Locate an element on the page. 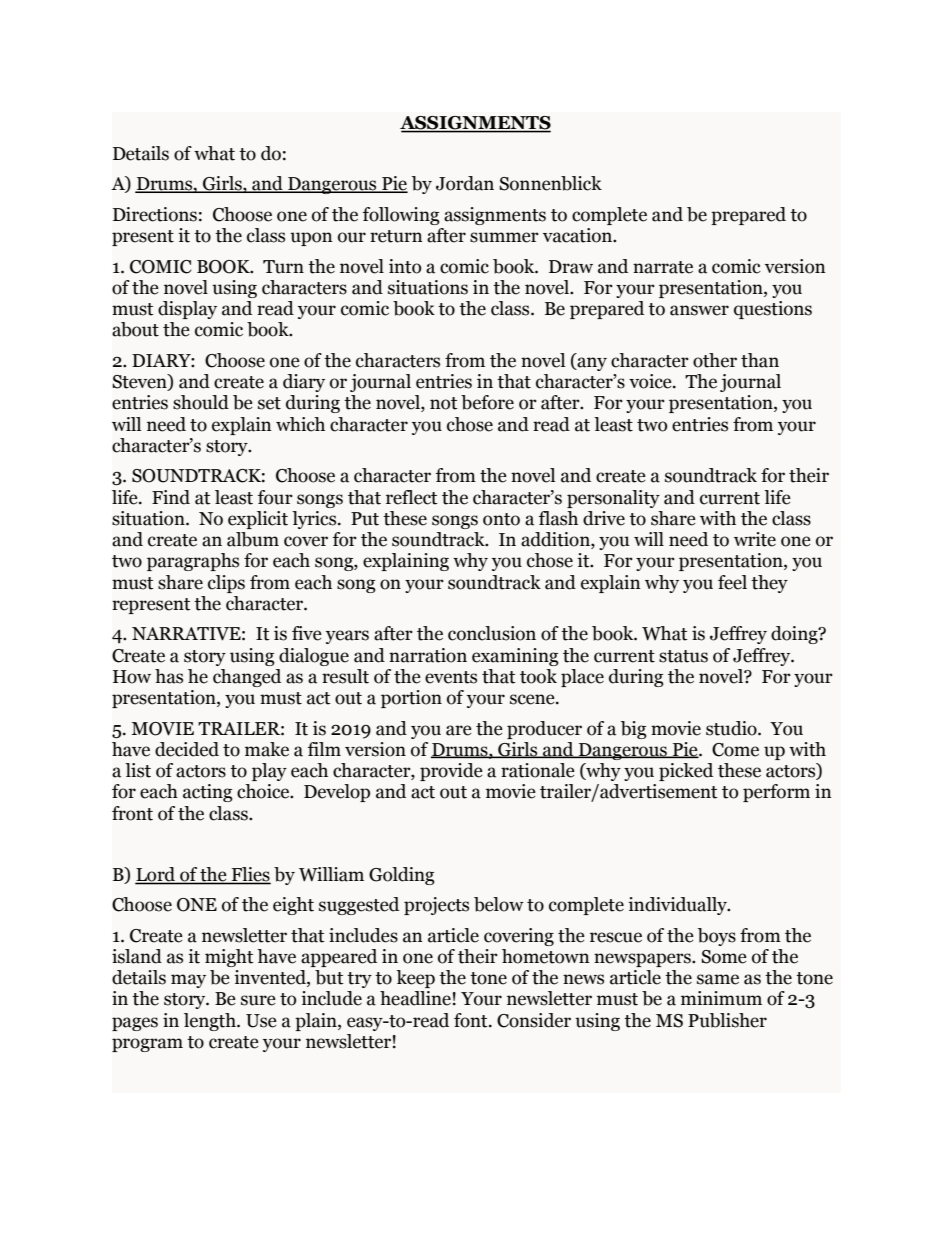  Jordan is located at coordinates (465, 183).
